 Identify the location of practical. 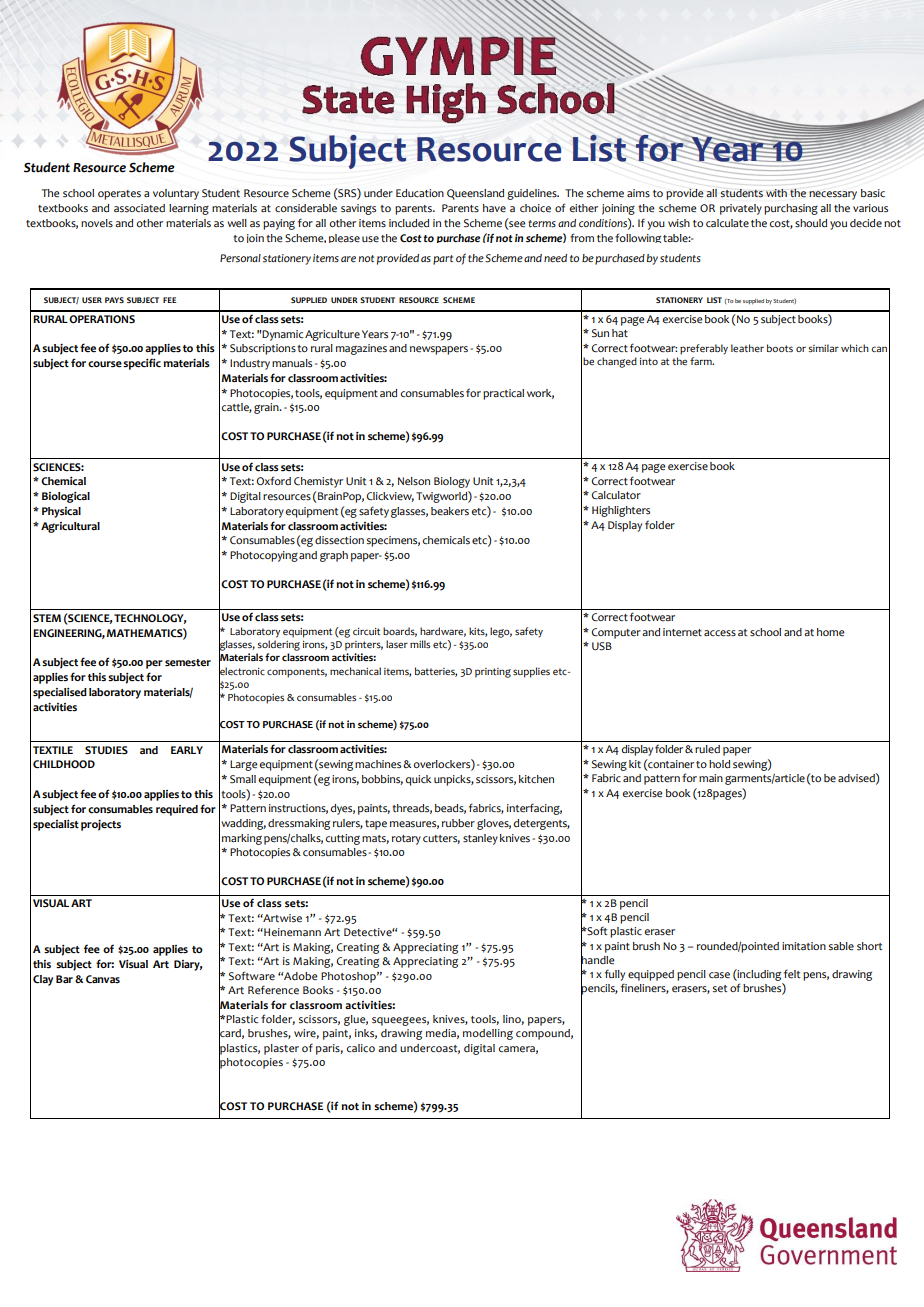
(503, 394).
